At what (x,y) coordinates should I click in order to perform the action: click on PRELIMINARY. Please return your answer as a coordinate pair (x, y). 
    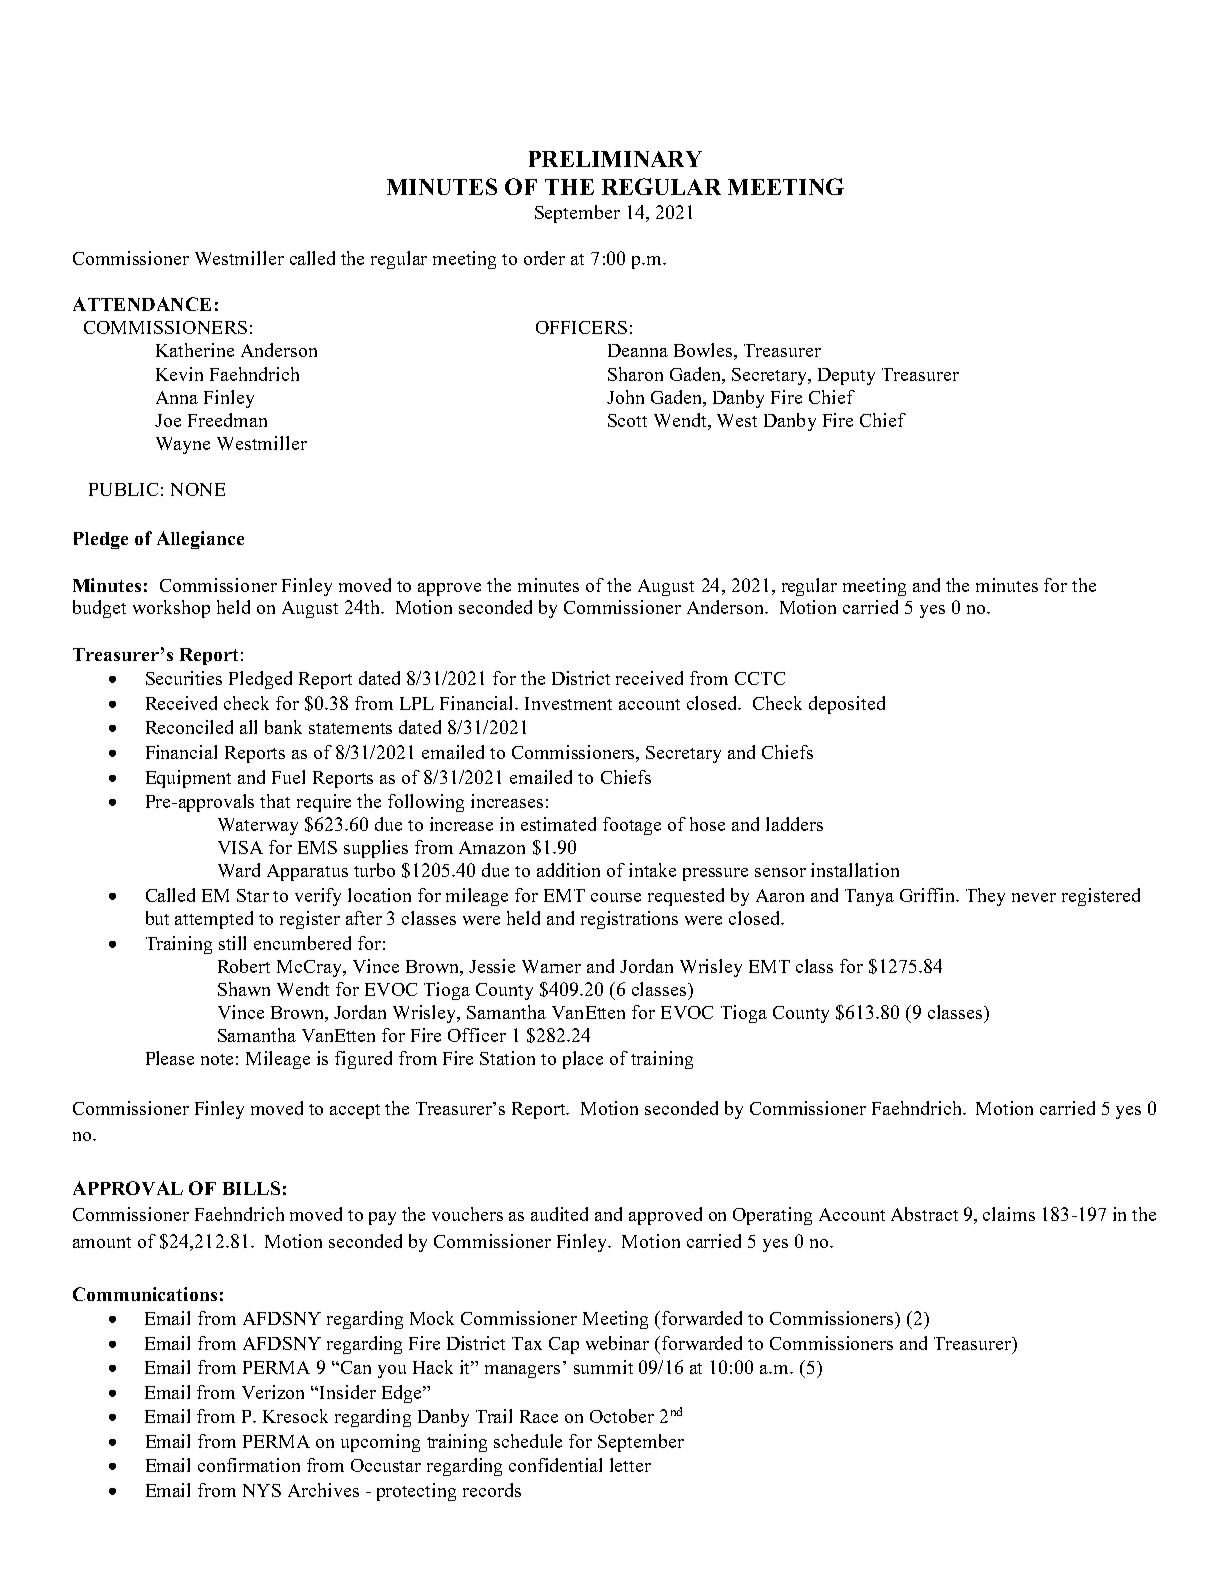
    Looking at the image, I should click on (615, 159).
